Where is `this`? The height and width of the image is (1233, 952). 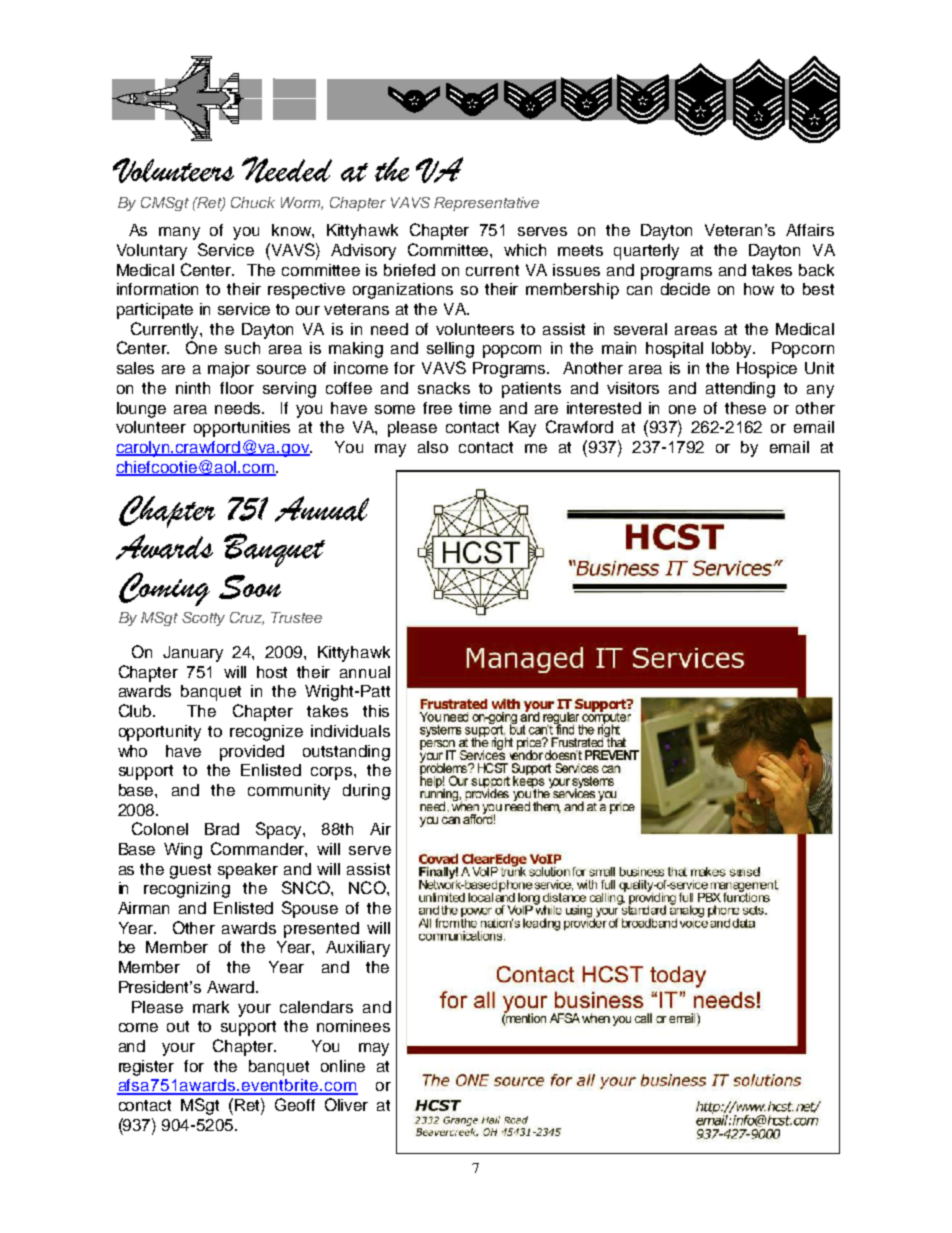 this is located at coordinates (376, 711).
